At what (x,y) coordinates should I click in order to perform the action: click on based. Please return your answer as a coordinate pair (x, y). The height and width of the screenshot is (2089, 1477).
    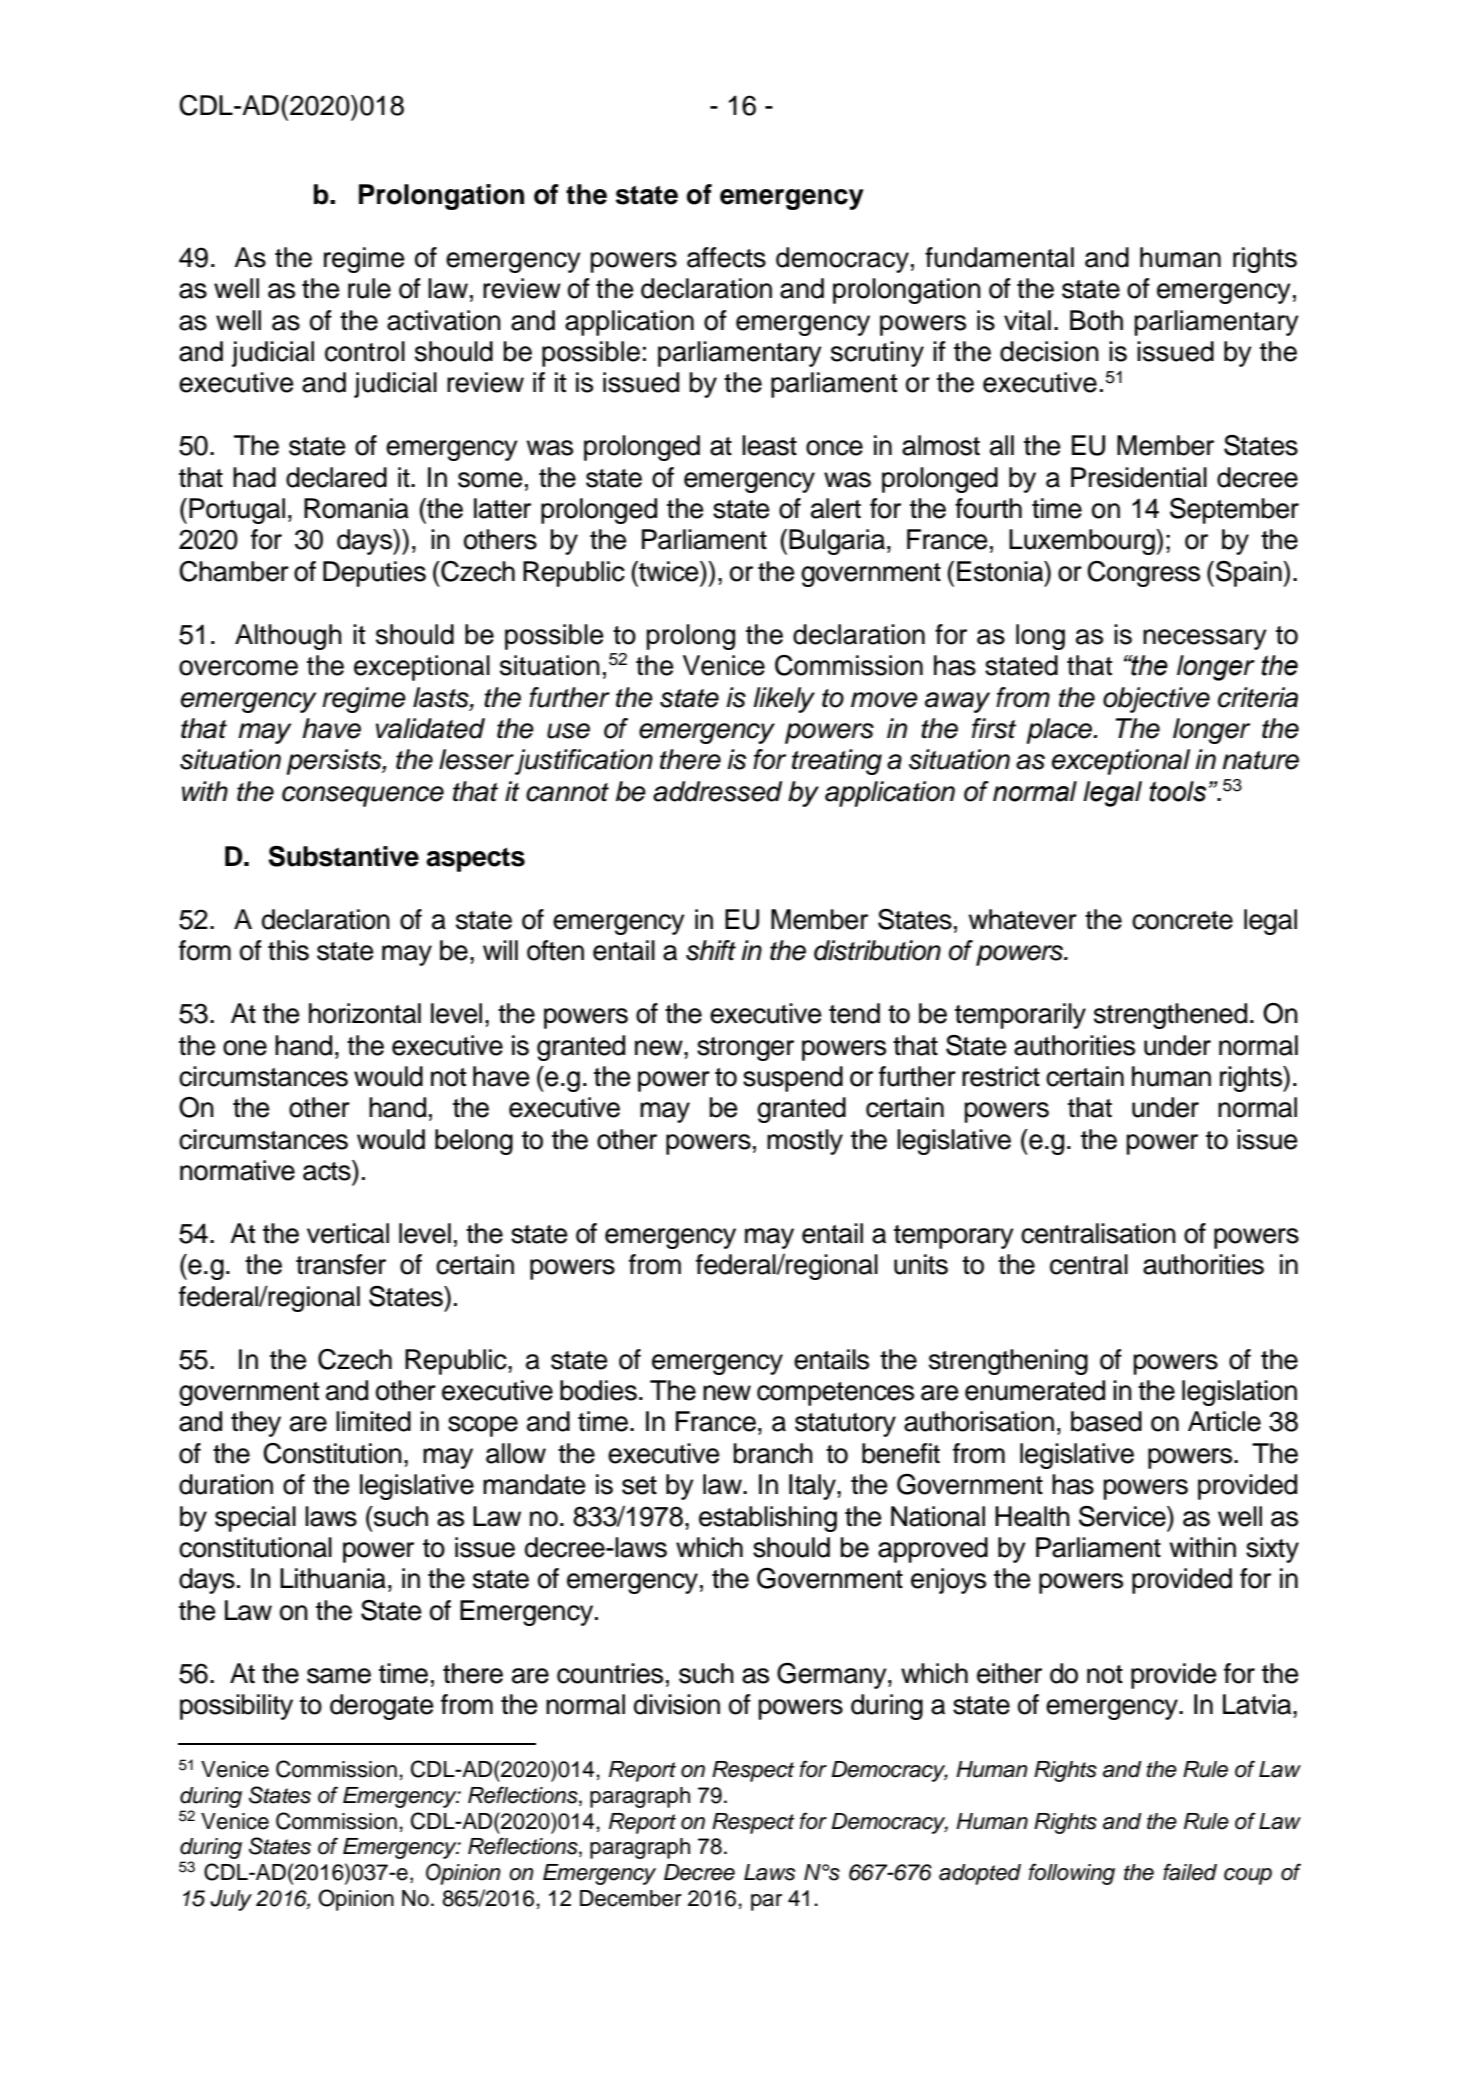
    Looking at the image, I should click on (1106, 1421).
